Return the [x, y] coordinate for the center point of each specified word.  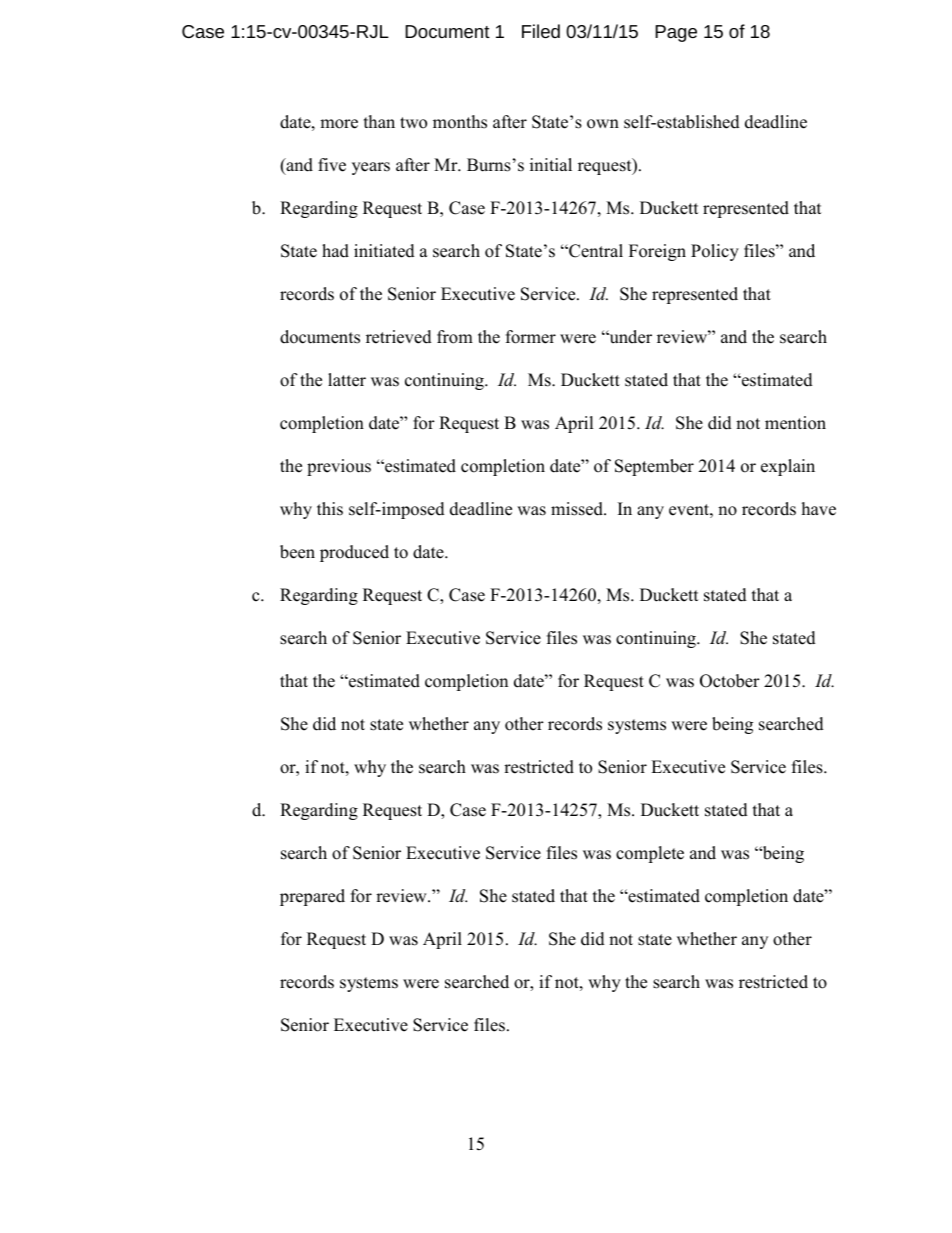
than [379, 121]
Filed [541, 31]
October [730, 681]
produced [354, 553]
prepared [312, 897]
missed [578, 509]
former [531, 337]
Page [676, 33]
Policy [715, 252]
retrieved [399, 337]
